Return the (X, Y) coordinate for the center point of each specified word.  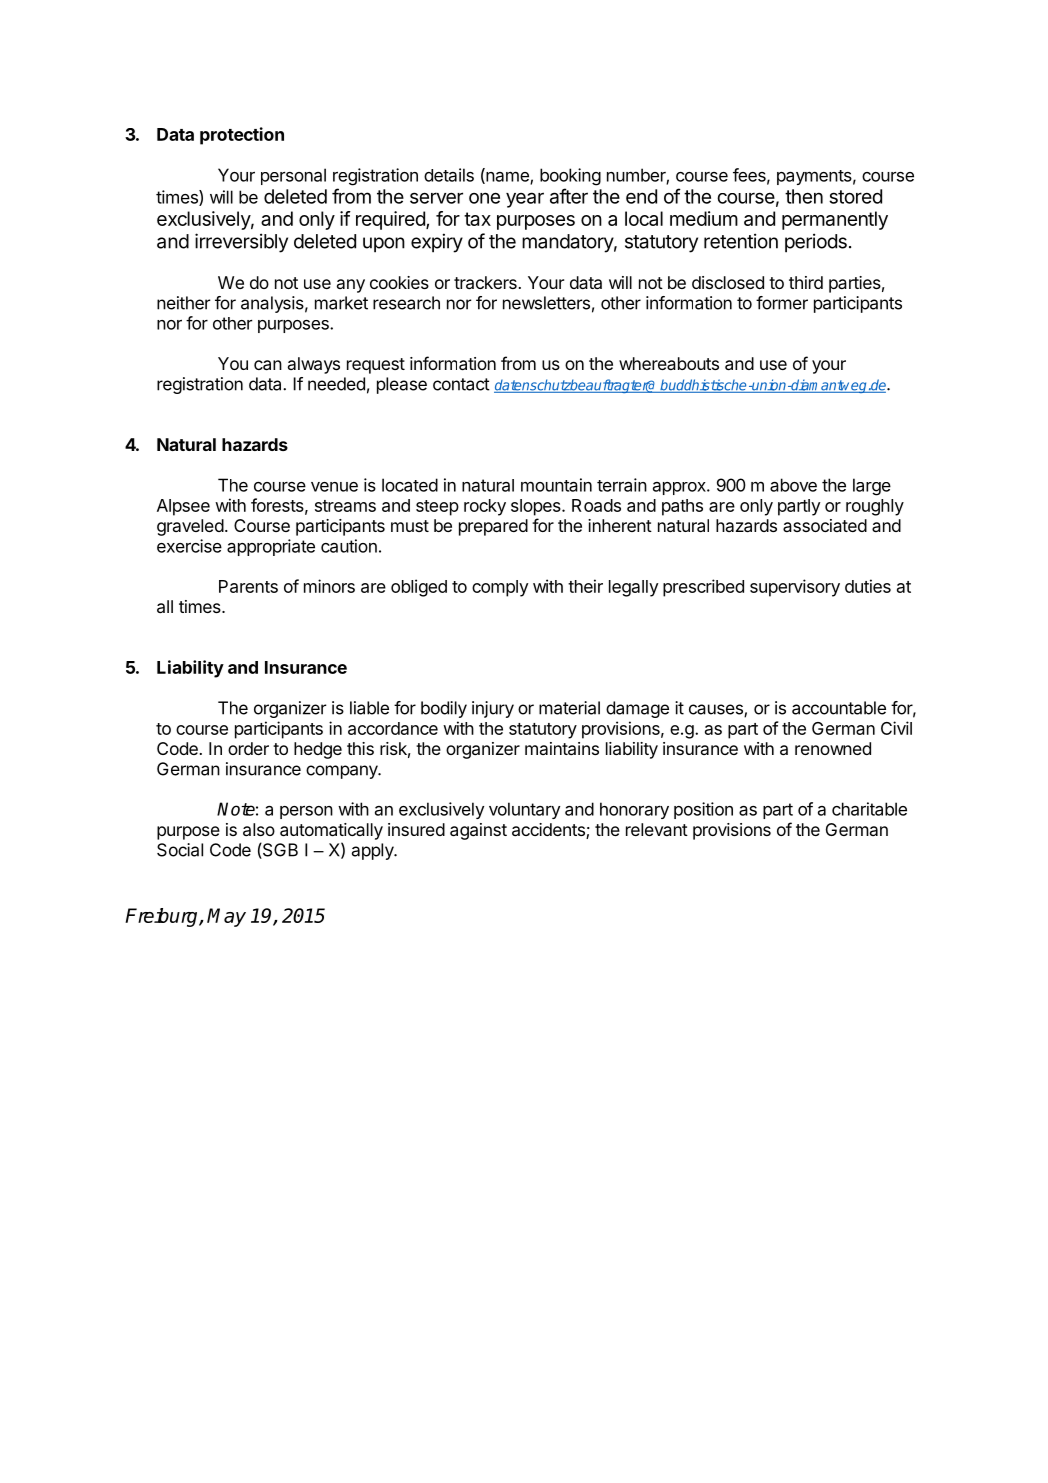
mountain (556, 485)
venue (334, 487)
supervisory (795, 588)
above (793, 485)
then (804, 196)
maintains (562, 748)
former (782, 303)
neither (184, 303)
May (226, 917)
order (248, 748)
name (507, 177)
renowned (833, 748)
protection (242, 136)
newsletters (546, 303)
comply (500, 588)
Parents (248, 586)
